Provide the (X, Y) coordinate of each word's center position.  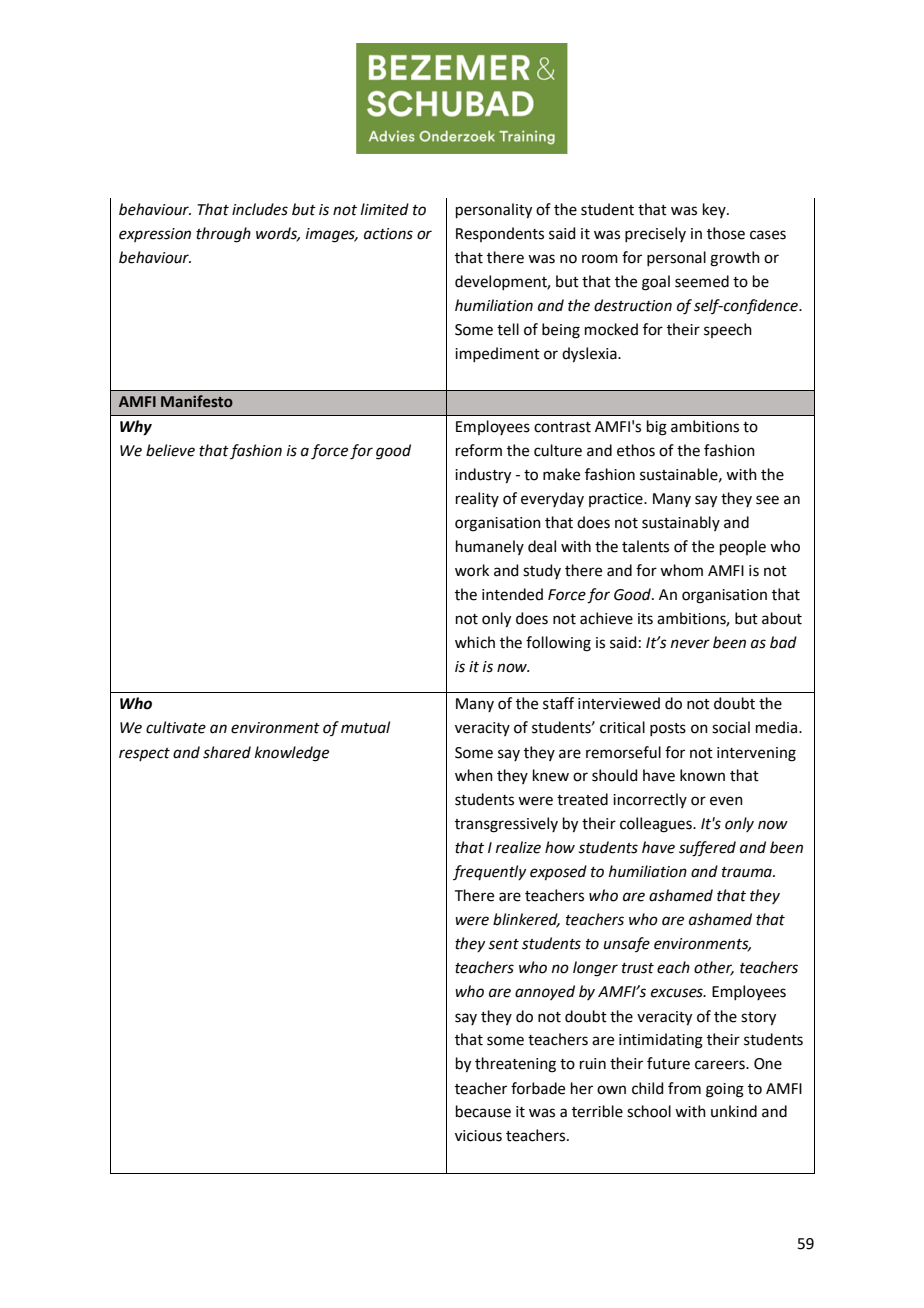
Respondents (500, 234)
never (690, 644)
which (475, 642)
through (223, 235)
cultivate (176, 727)
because (483, 1111)
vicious (478, 1136)
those (726, 233)
